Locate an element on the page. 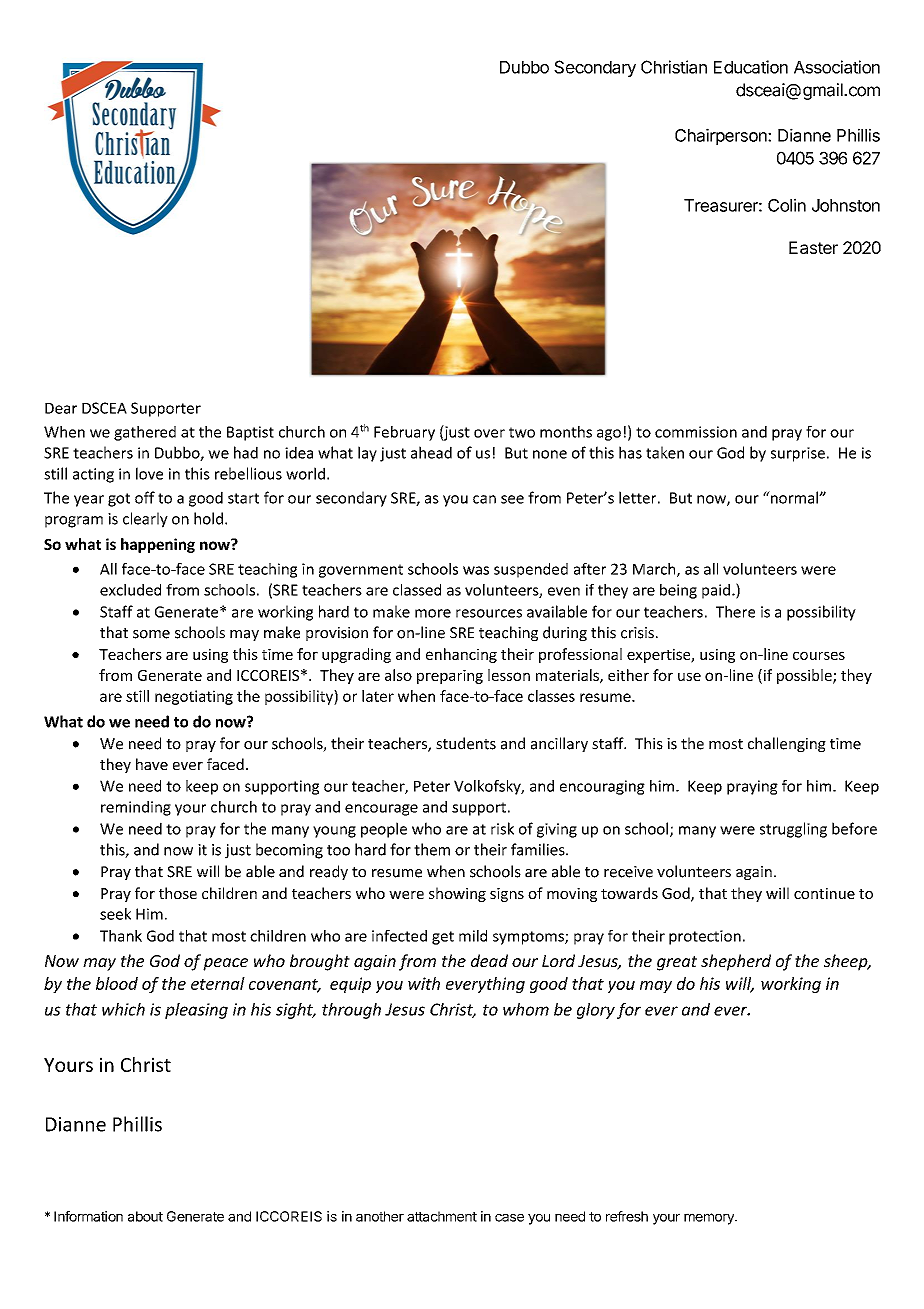 This image has height=1309, width=924. paid is located at coordinates (716, 591).
